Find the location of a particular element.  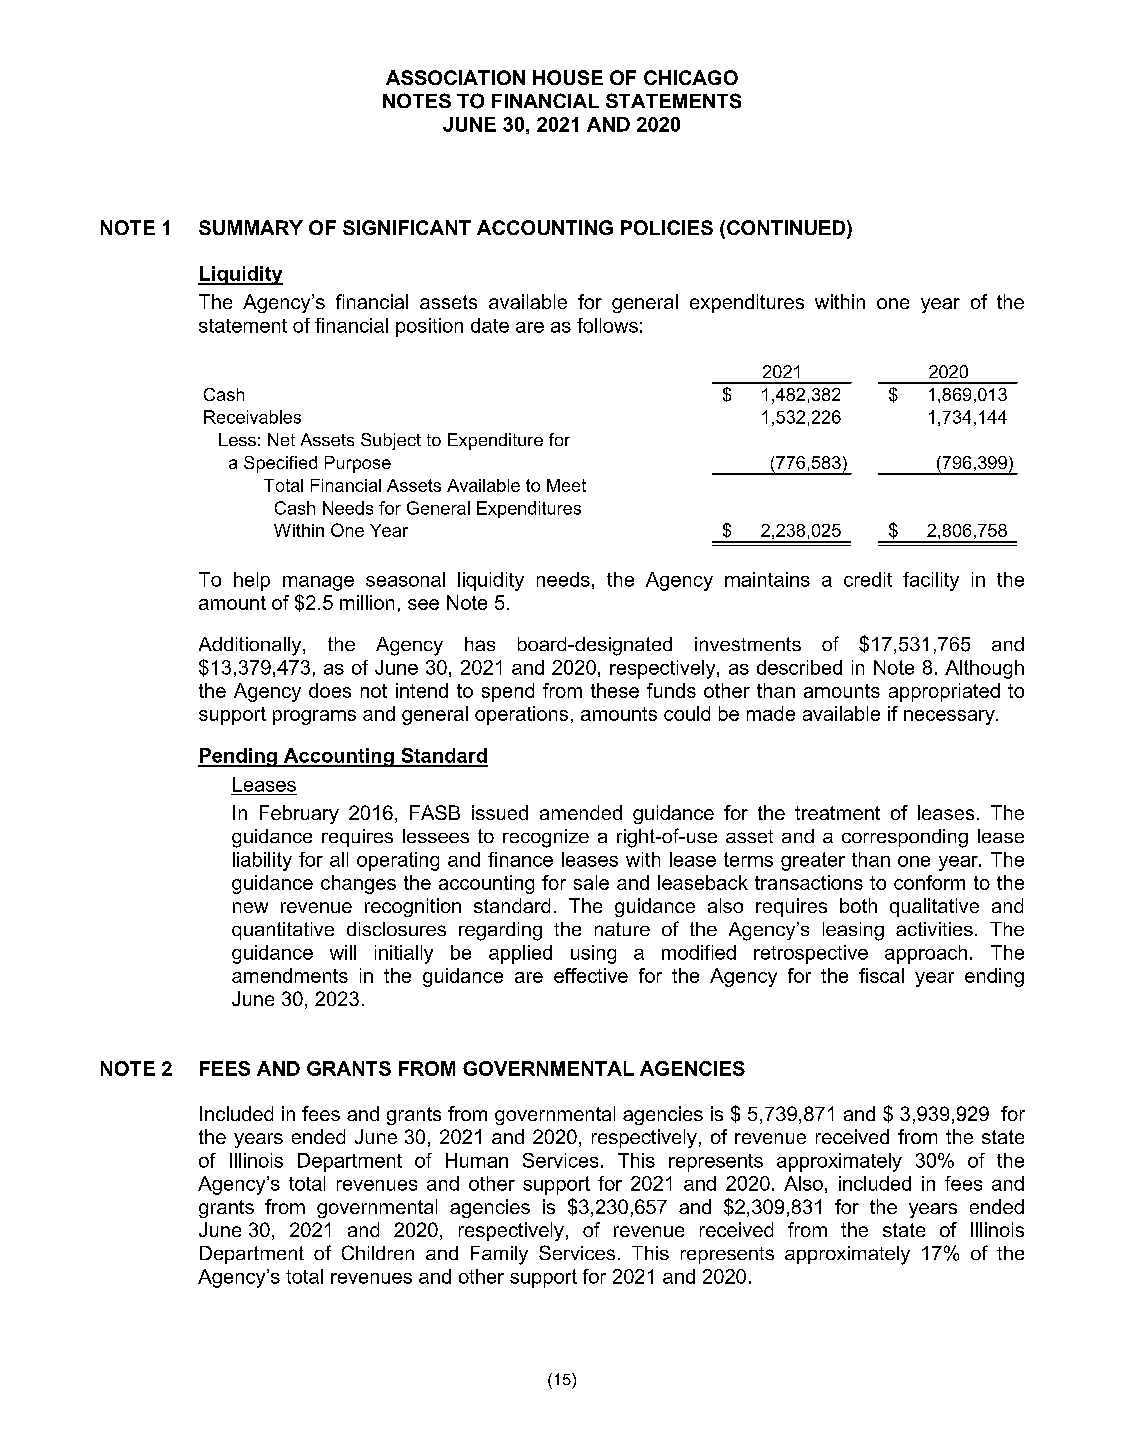

corresponding is located at coordinates (905, 838).
